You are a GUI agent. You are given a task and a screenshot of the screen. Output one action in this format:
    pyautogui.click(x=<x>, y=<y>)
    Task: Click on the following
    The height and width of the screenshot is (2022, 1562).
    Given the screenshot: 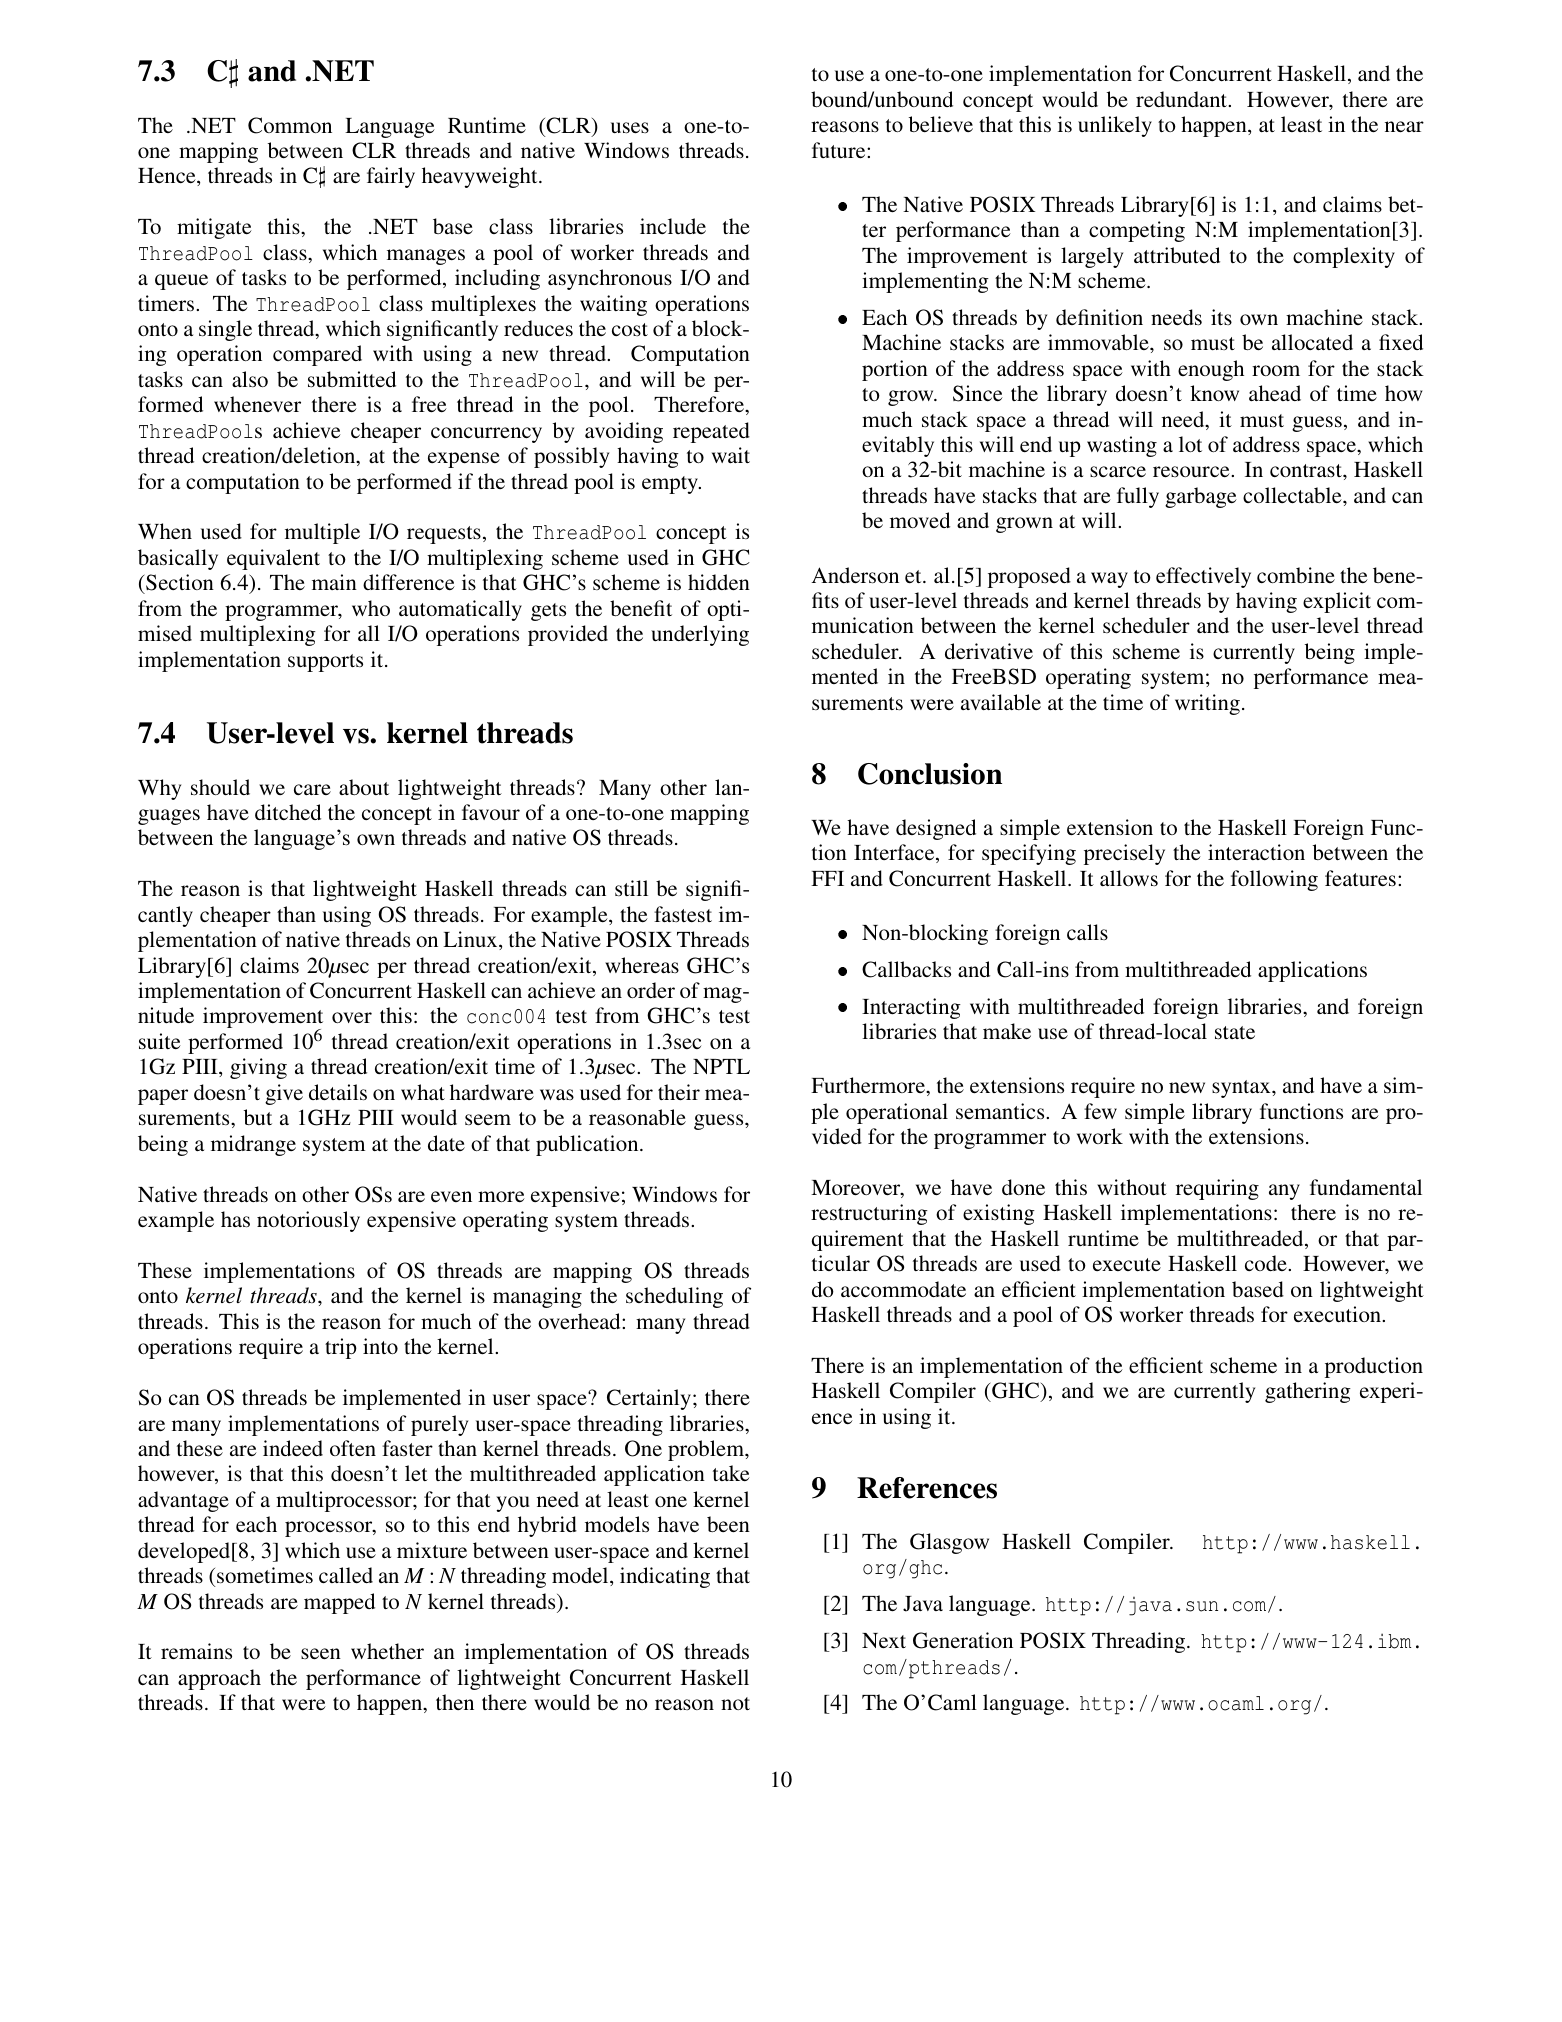 What is the action you would take?
    pyautogui.click(x=1274, y=880)
